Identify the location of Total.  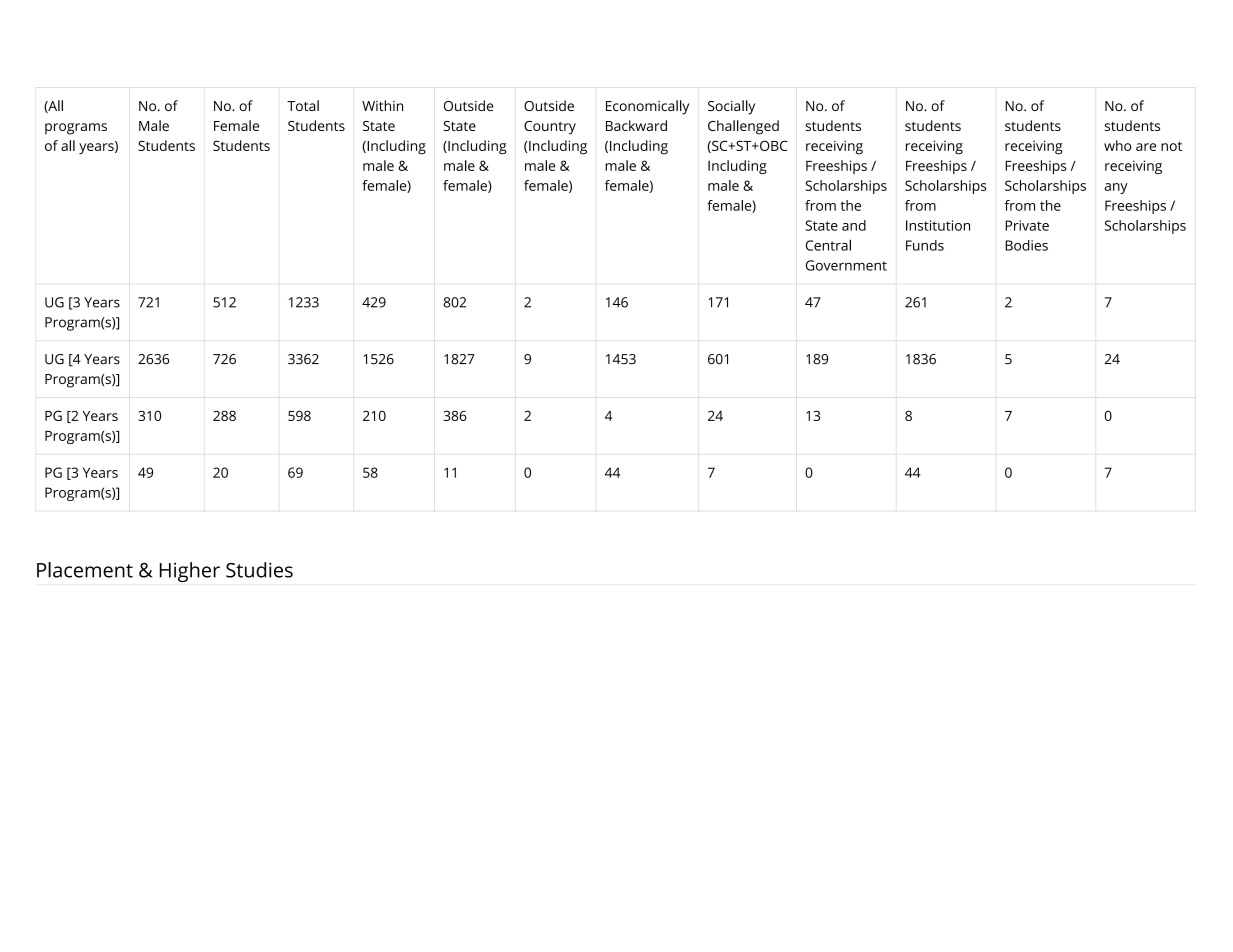
(303, 105).
